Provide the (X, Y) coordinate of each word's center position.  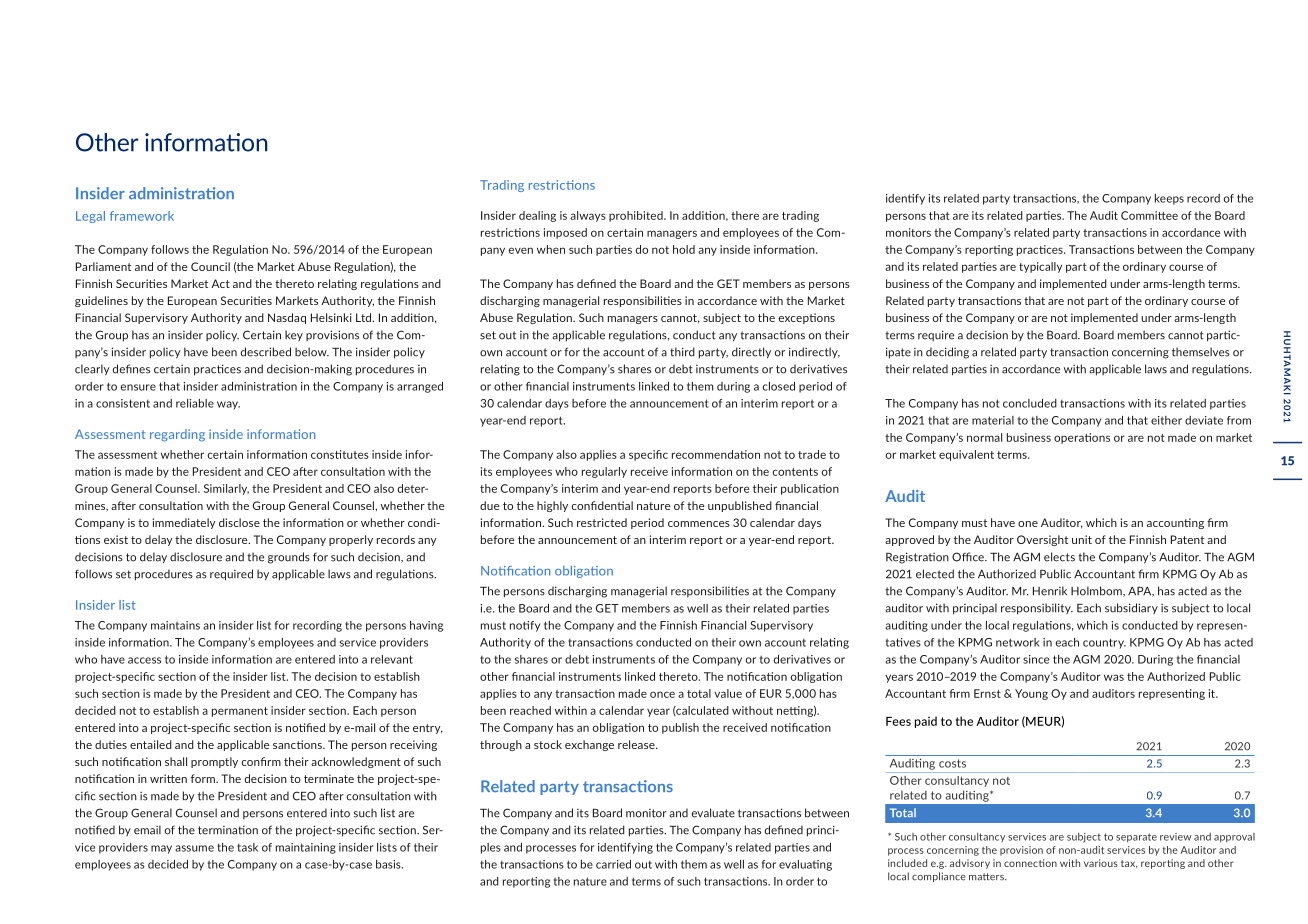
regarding (177, 435)
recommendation (716, 454)
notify (525, 626)
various (1101, 863)
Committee (1149, 215)
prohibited (637, 216)
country (1104, 643)
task (247, 847)
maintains (175, 625)
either (1166, 420)
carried (613, 864)
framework (142, 216)
